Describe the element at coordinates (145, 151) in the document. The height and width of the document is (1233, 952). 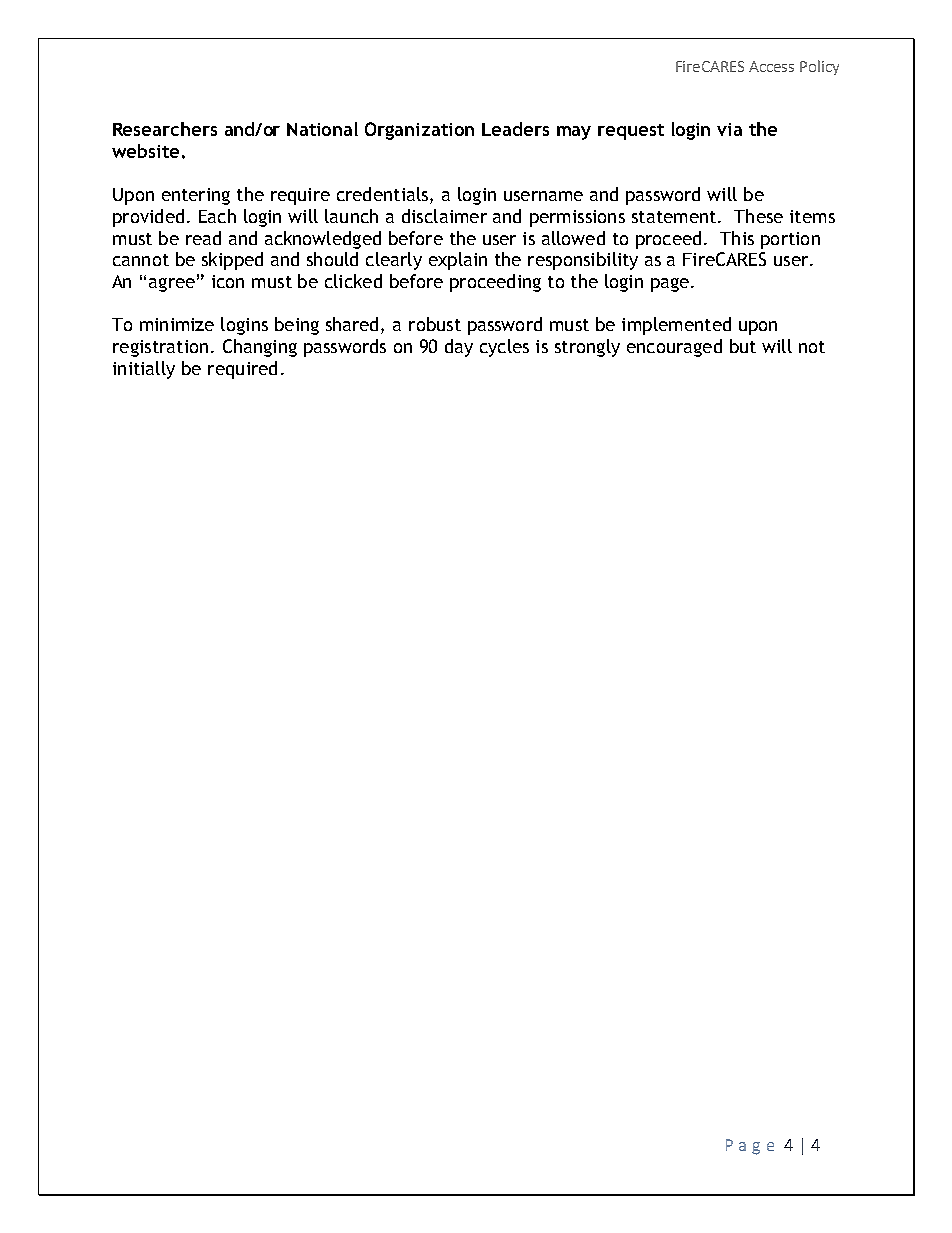
I see `website` at that location.
